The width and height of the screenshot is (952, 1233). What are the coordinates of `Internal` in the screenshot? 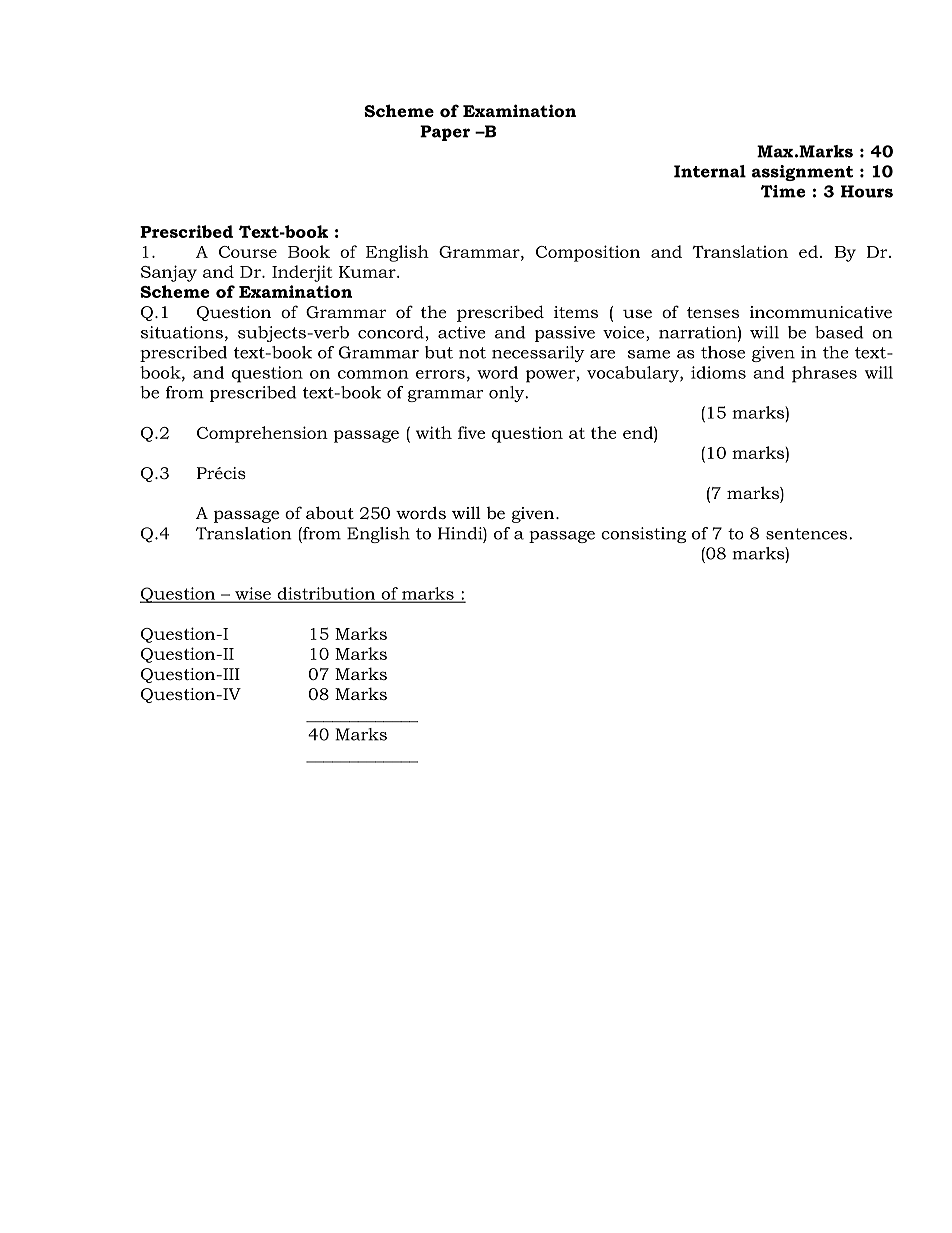 It's located at (710, 171).
